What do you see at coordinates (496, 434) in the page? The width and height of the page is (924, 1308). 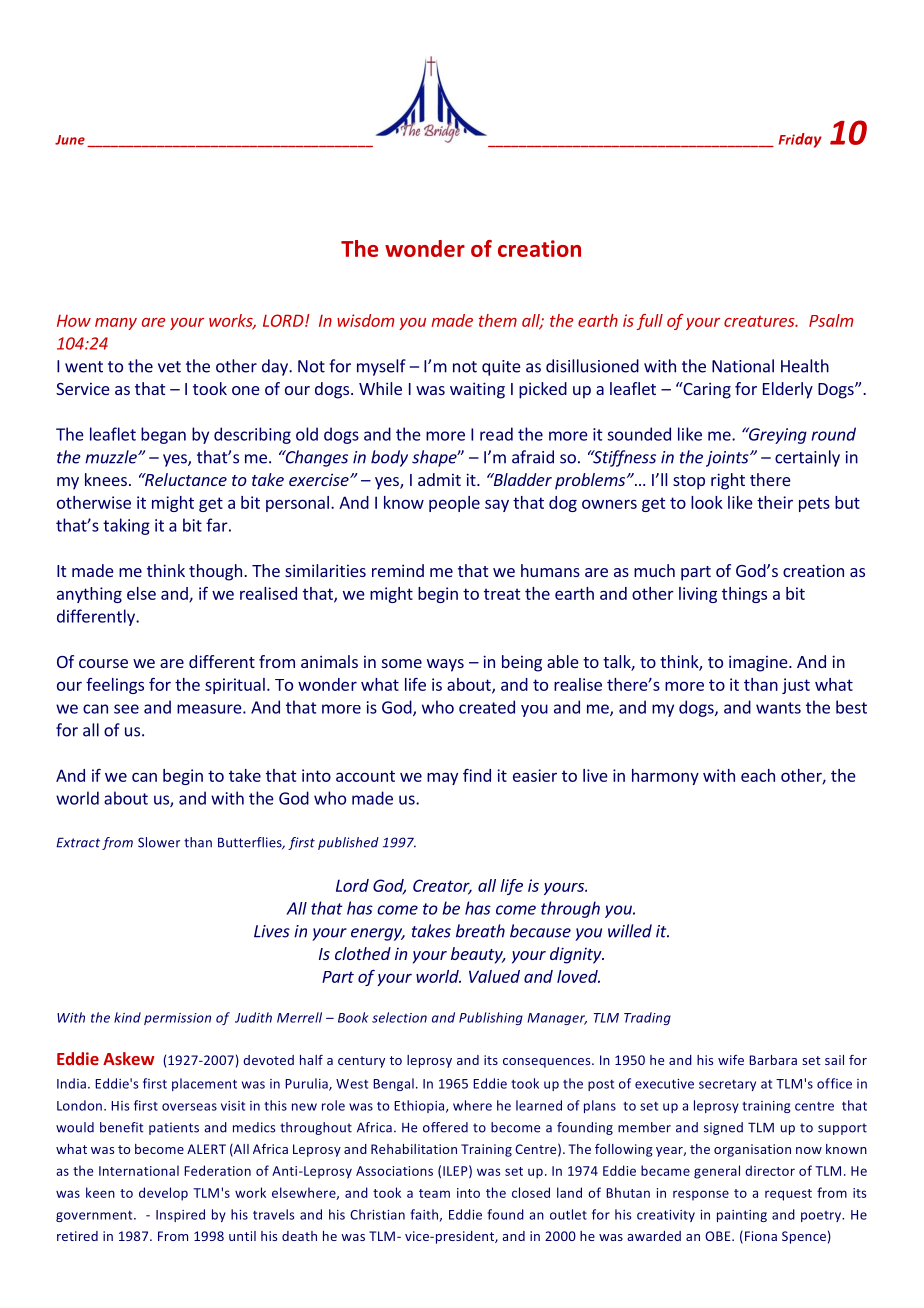 I see `read` at bounding box center [496, 434].
